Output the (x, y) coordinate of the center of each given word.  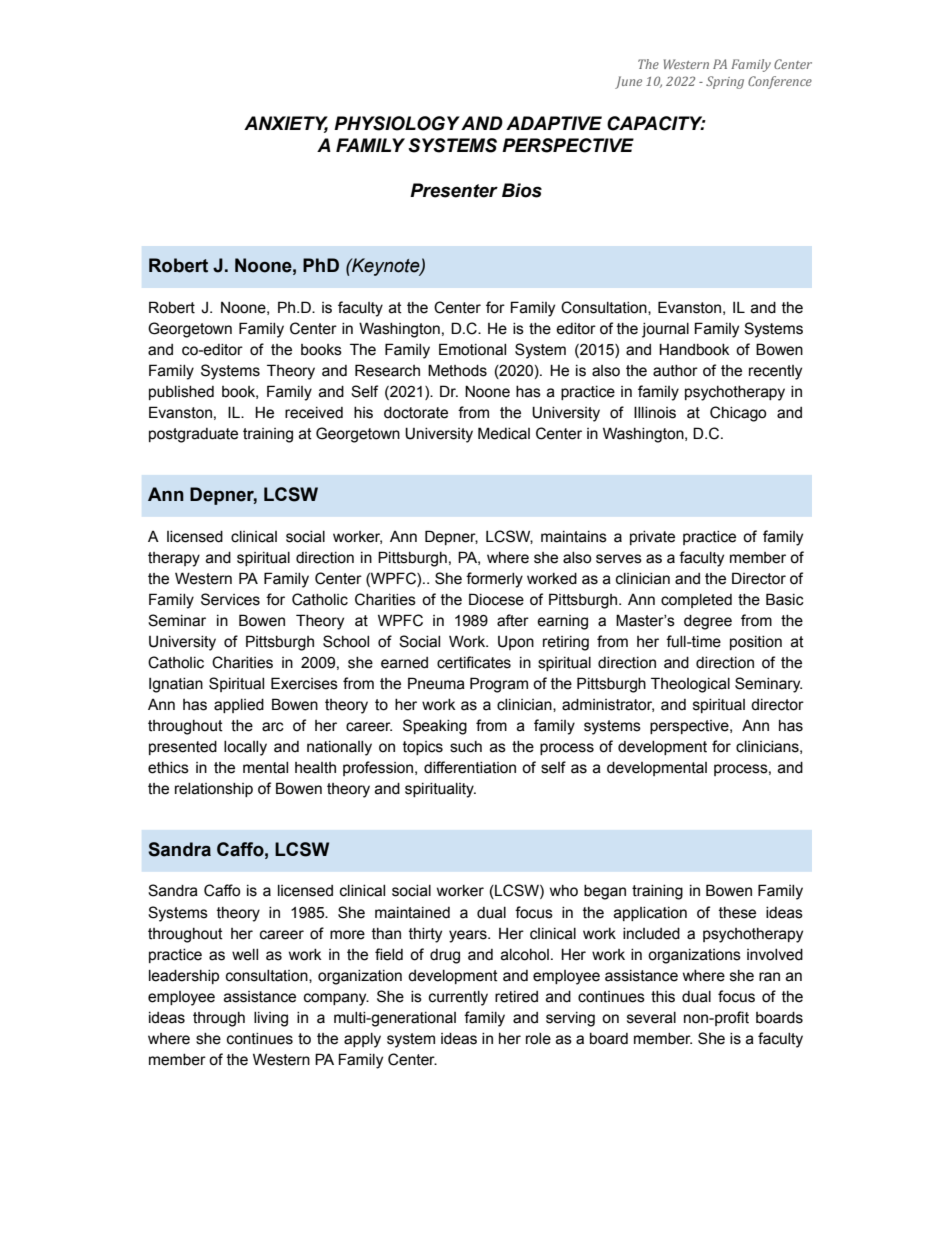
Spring (725, 82)
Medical (504, 433)
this (663, 997)
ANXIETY (286, 124)
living (271, 1019)
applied (239, 706)
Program (499, 685)
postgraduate (193, 435)
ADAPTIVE (554, 123)
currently (458, 998)
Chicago (738, 414)
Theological (690, 685)
